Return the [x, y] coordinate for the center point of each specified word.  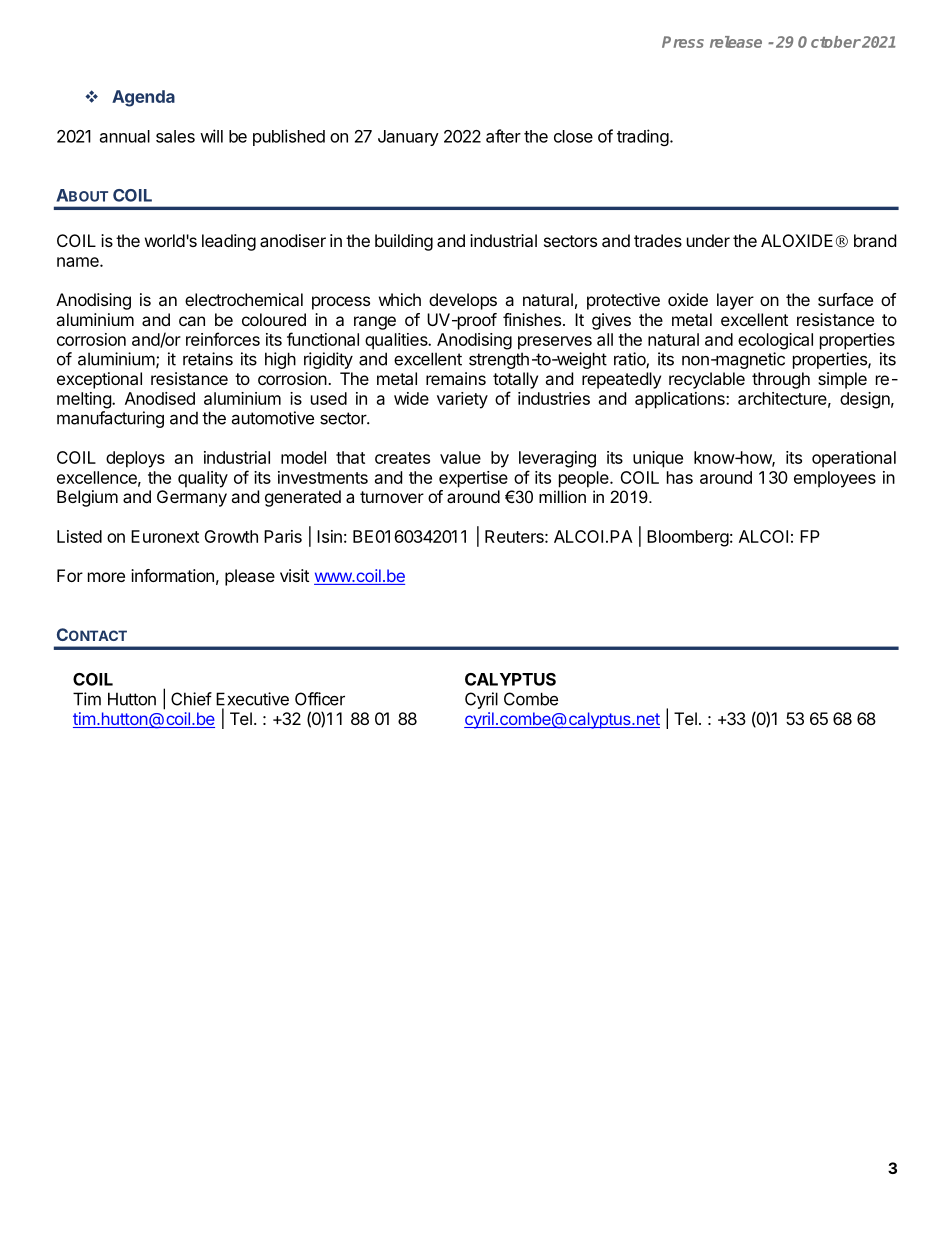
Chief [191, 699]
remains [456, 378]
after [503, 136]
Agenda [143, 98]
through [781, 380]
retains [208, 359]
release [736, 42]
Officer [320, 699]
